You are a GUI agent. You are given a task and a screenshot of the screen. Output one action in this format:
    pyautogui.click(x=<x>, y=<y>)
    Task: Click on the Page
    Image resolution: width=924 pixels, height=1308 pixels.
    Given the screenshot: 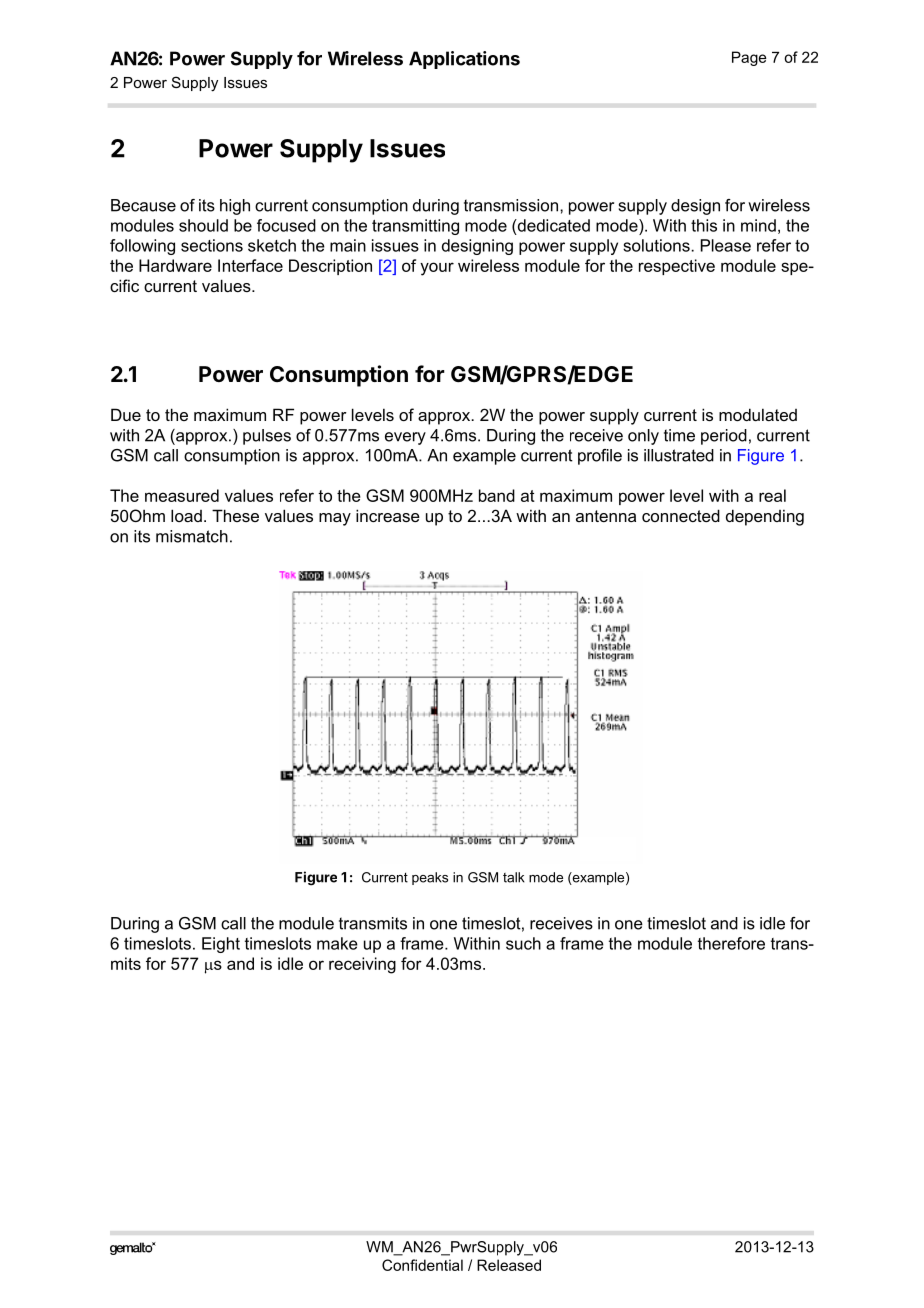 What is the action you would take?
    pyautogui.click(x=749, y=58)
